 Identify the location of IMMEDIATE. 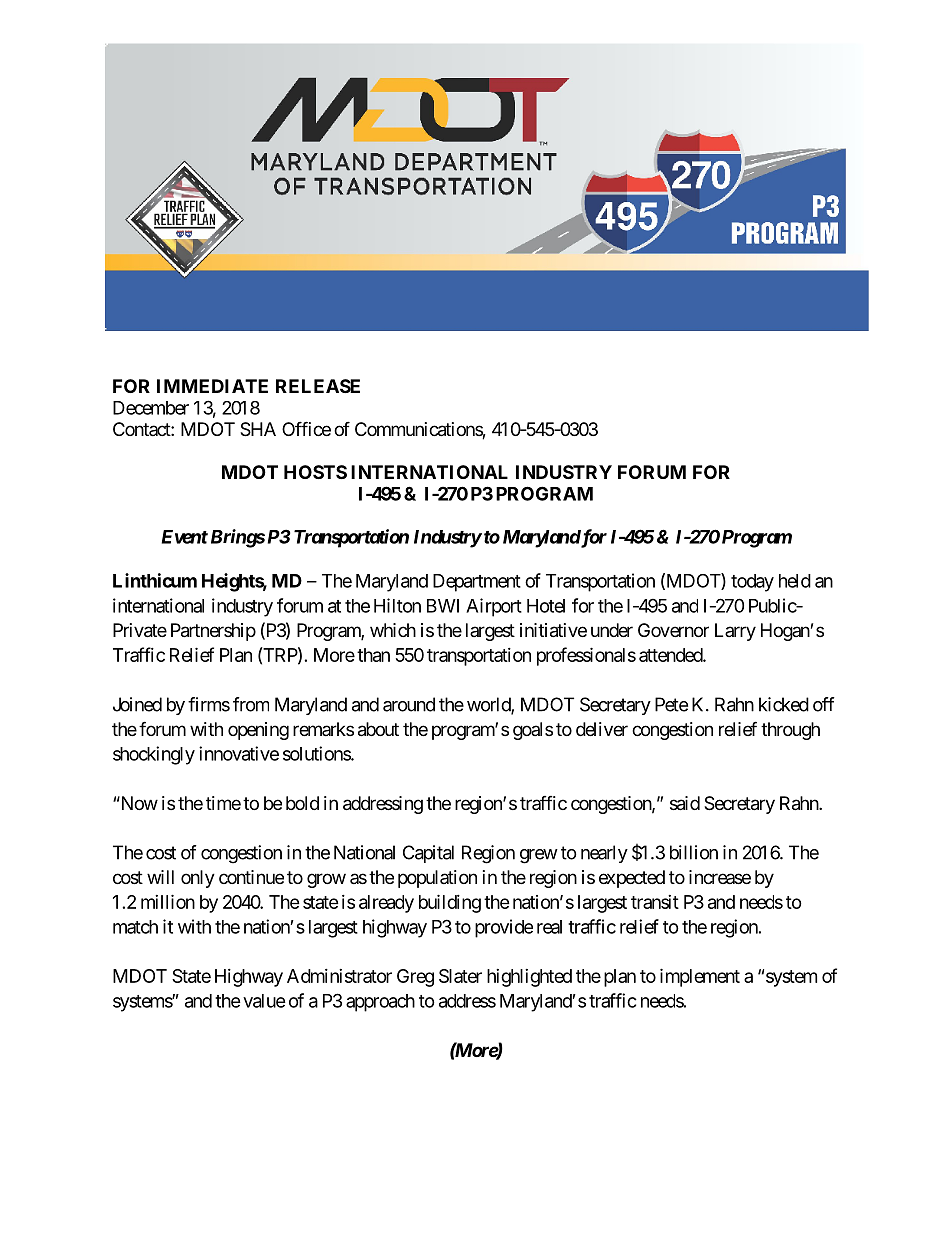
(212, 386).
